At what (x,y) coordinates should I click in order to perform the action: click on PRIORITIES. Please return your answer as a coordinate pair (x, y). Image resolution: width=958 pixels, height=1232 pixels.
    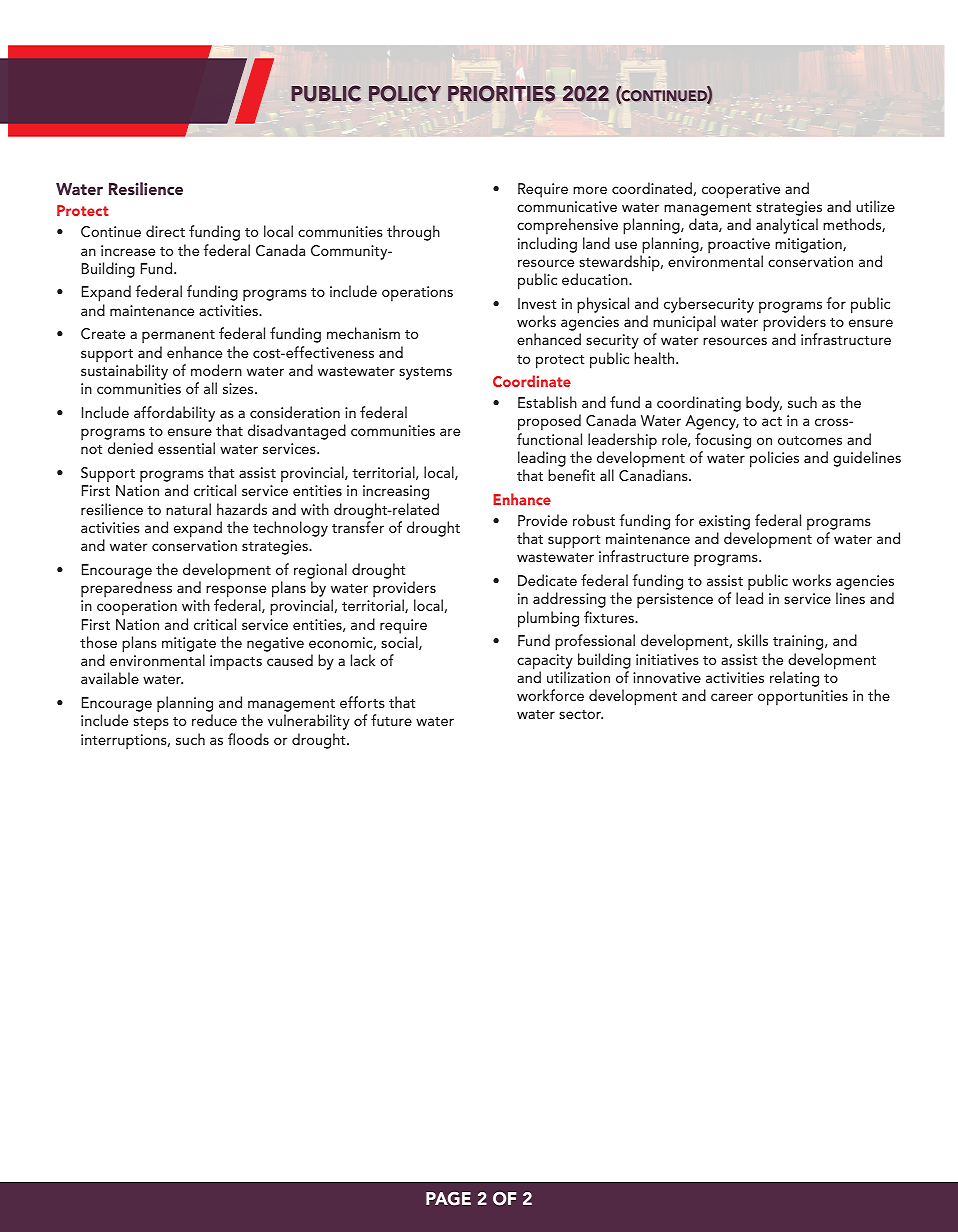
    Looking at the image, I should click on (501, 93).
